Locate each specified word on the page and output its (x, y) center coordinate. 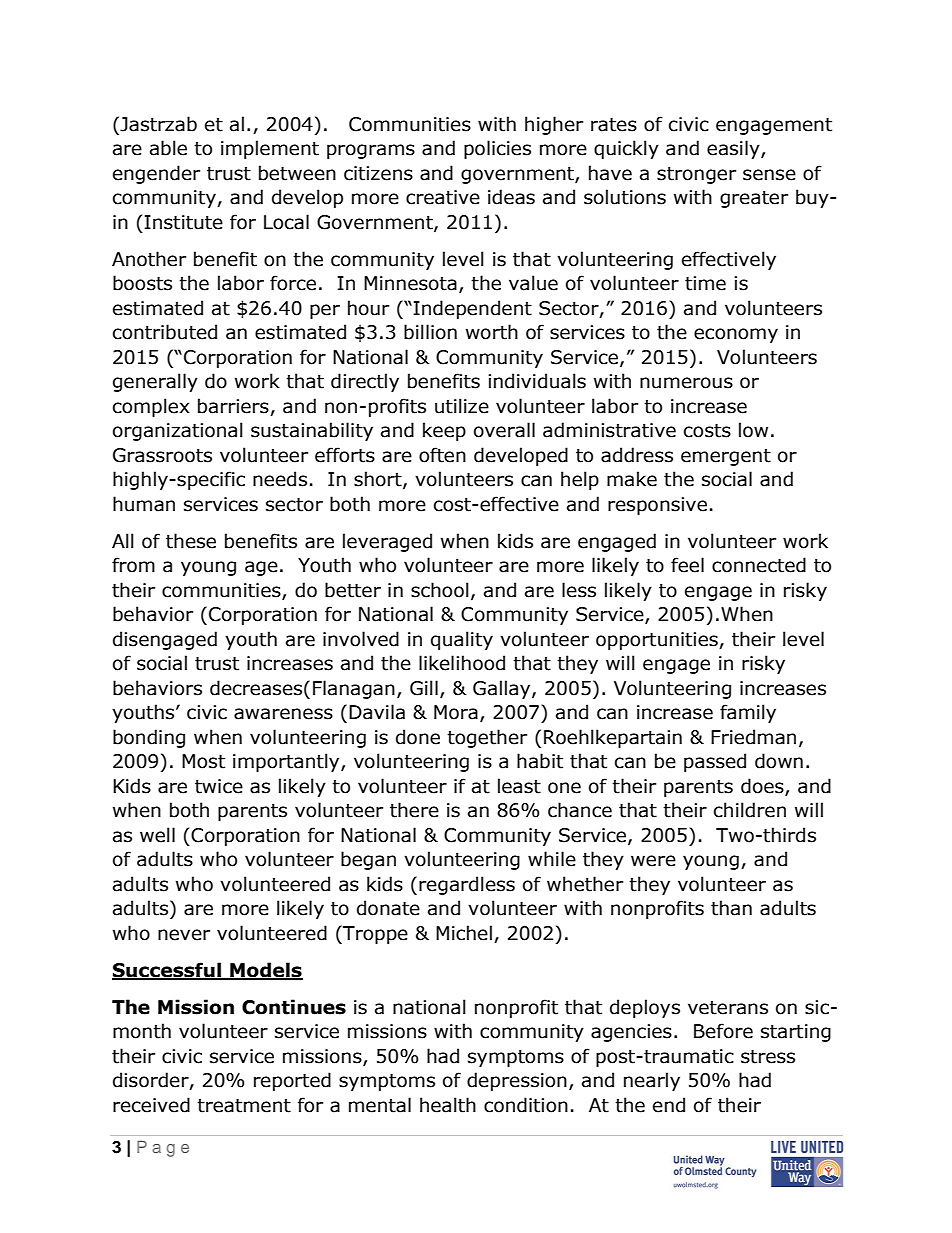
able (168, 148)
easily (734, 149)
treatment (244, 1106)
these (191, 541)
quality (462, 640)
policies (497, 149)
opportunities (658, 641)
